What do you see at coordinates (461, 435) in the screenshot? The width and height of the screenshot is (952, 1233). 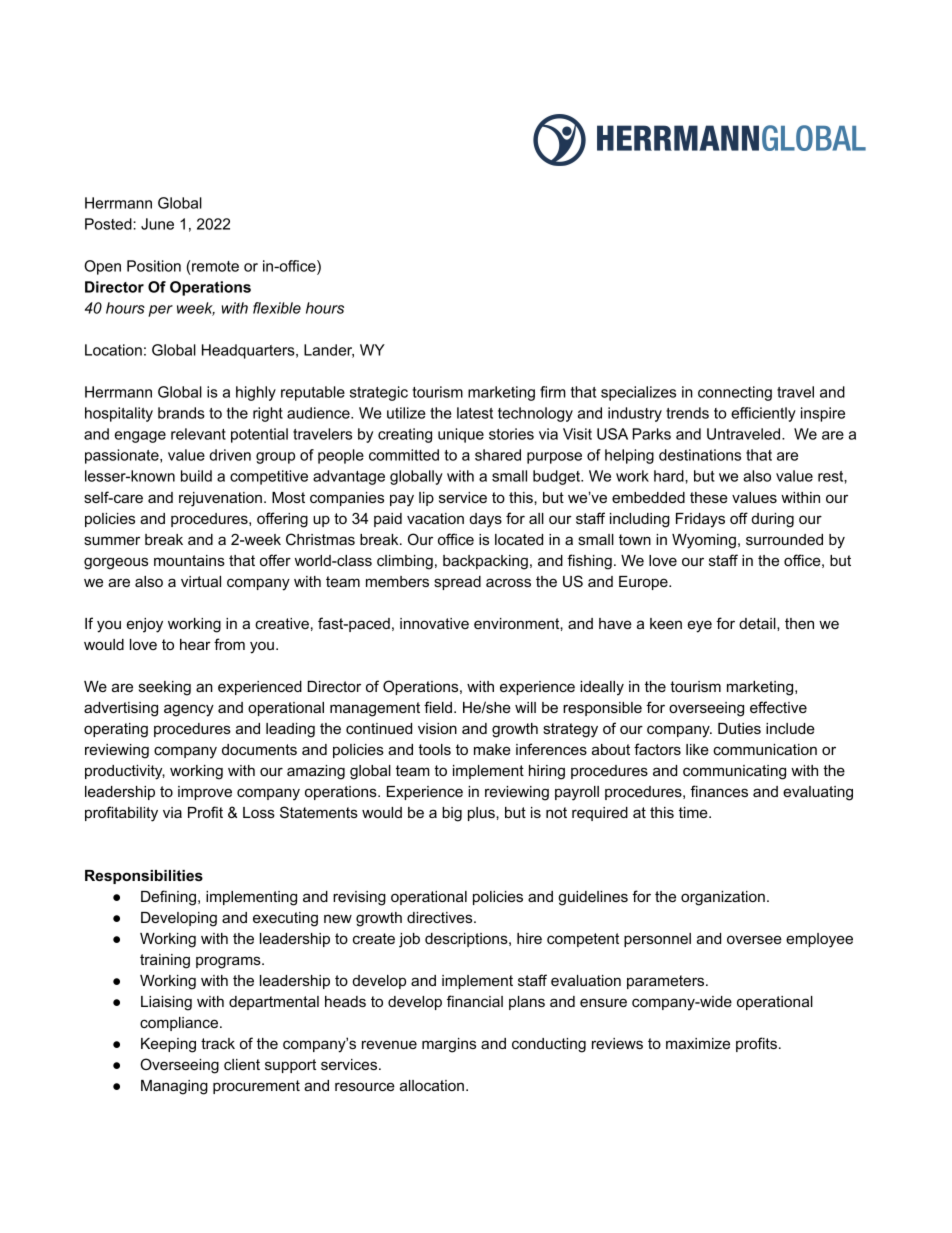 I see `unique` at bounding box center [461, 435].
